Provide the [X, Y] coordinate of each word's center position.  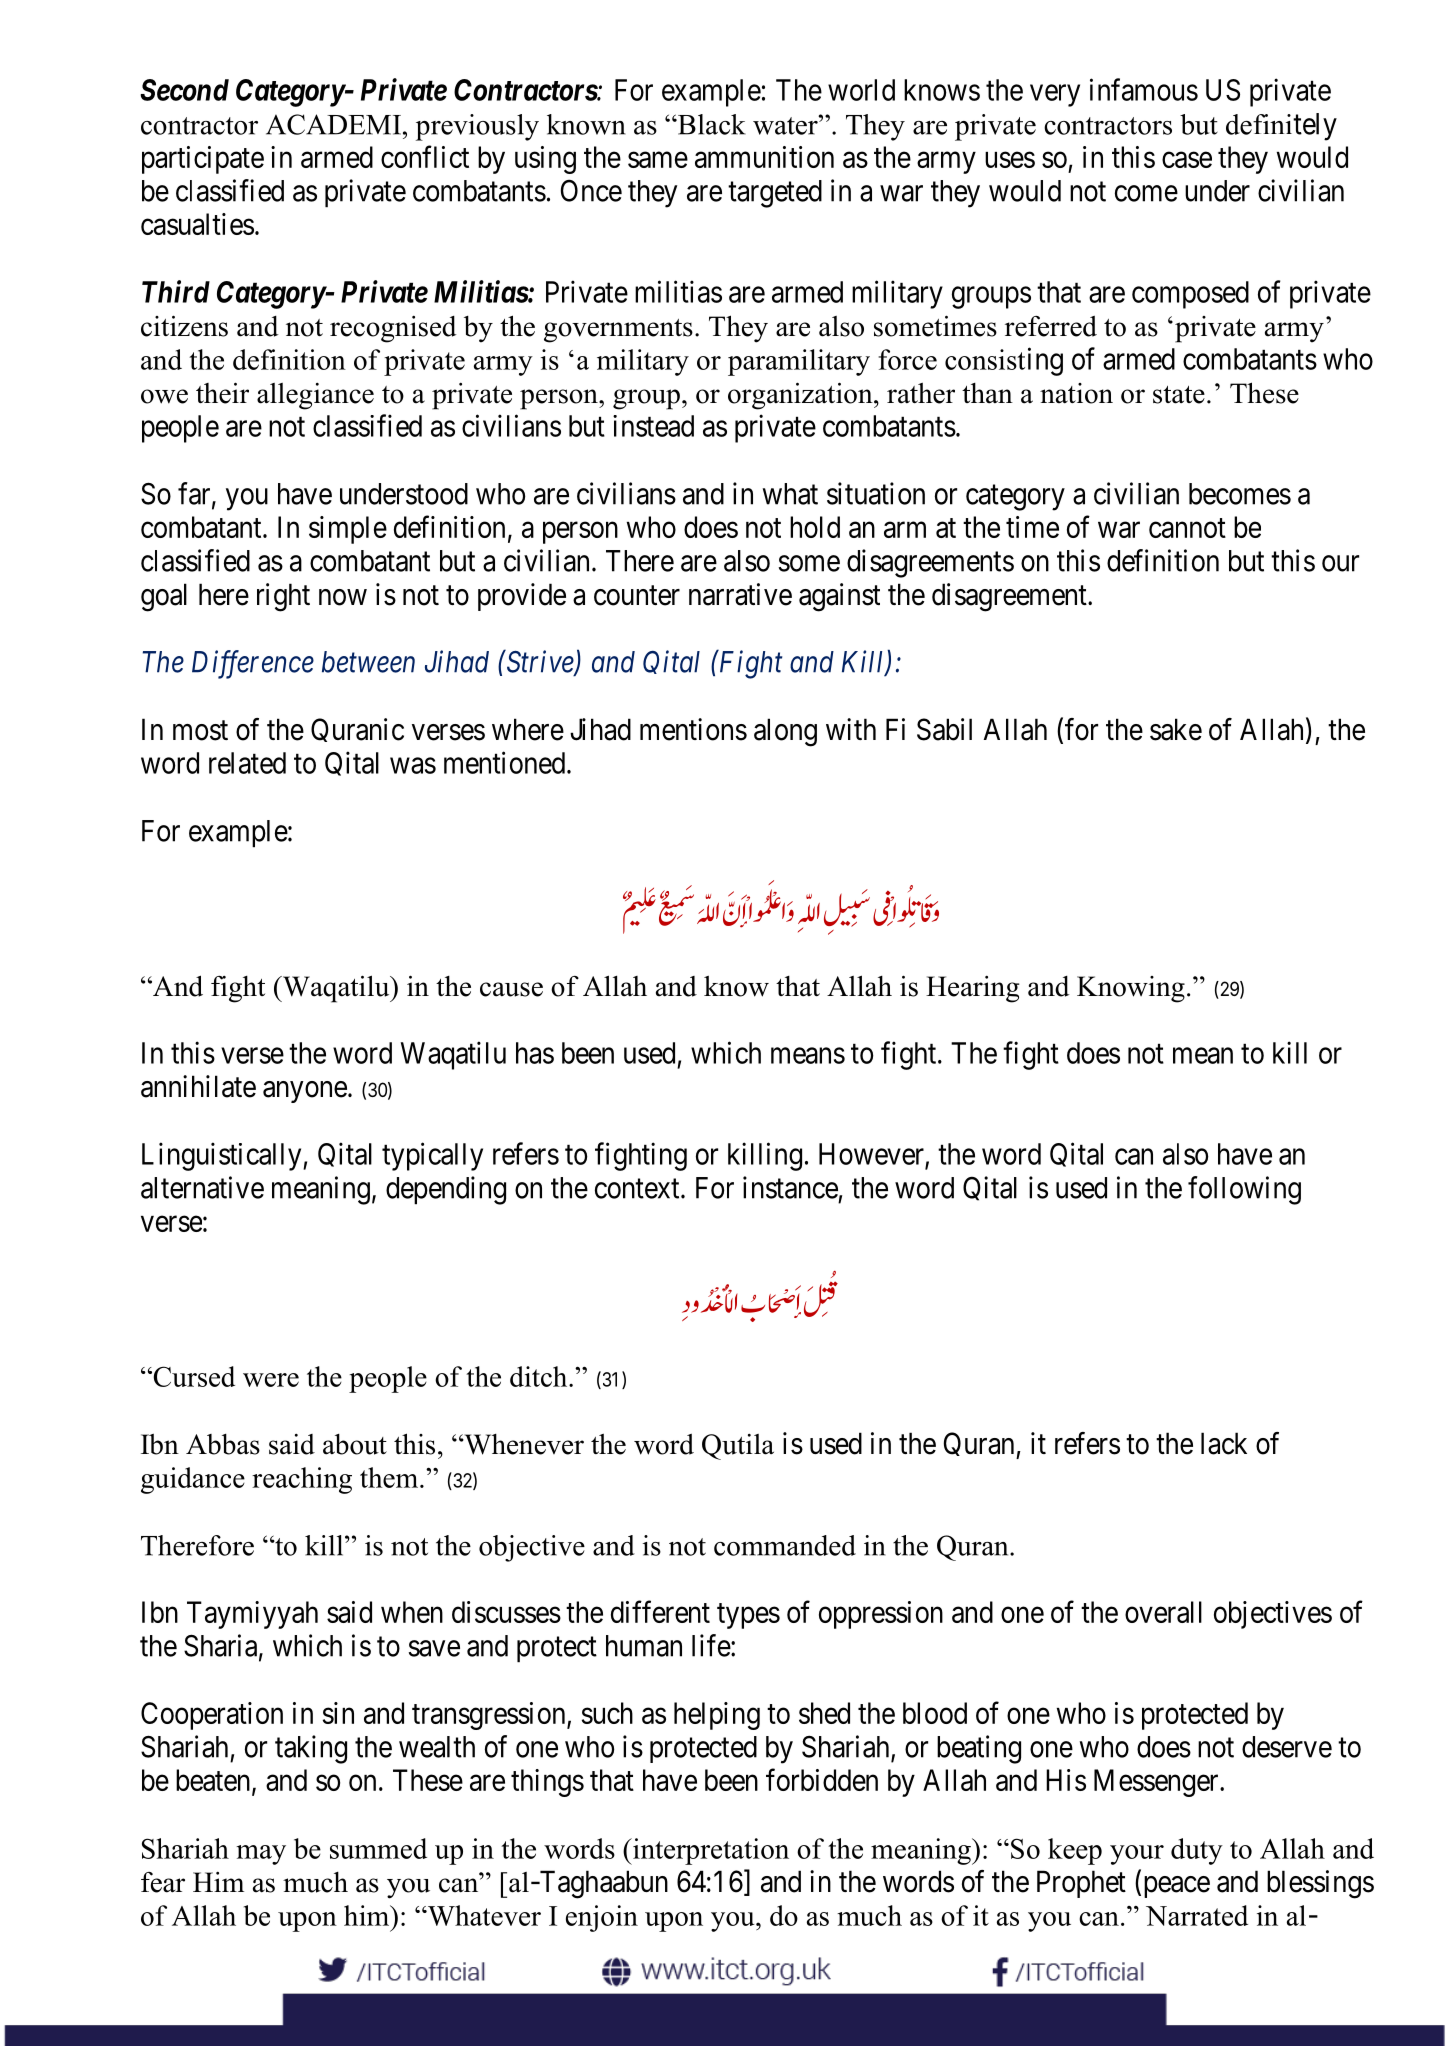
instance [790, 1187]
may [261, 1855]
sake [1176, 729]
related [247, 763]
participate [203, 160]
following [1244, 1190]
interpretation [710, 1851]
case [1187, 160]
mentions [693, 729]
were [271, 1380]
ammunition [764, 157]
